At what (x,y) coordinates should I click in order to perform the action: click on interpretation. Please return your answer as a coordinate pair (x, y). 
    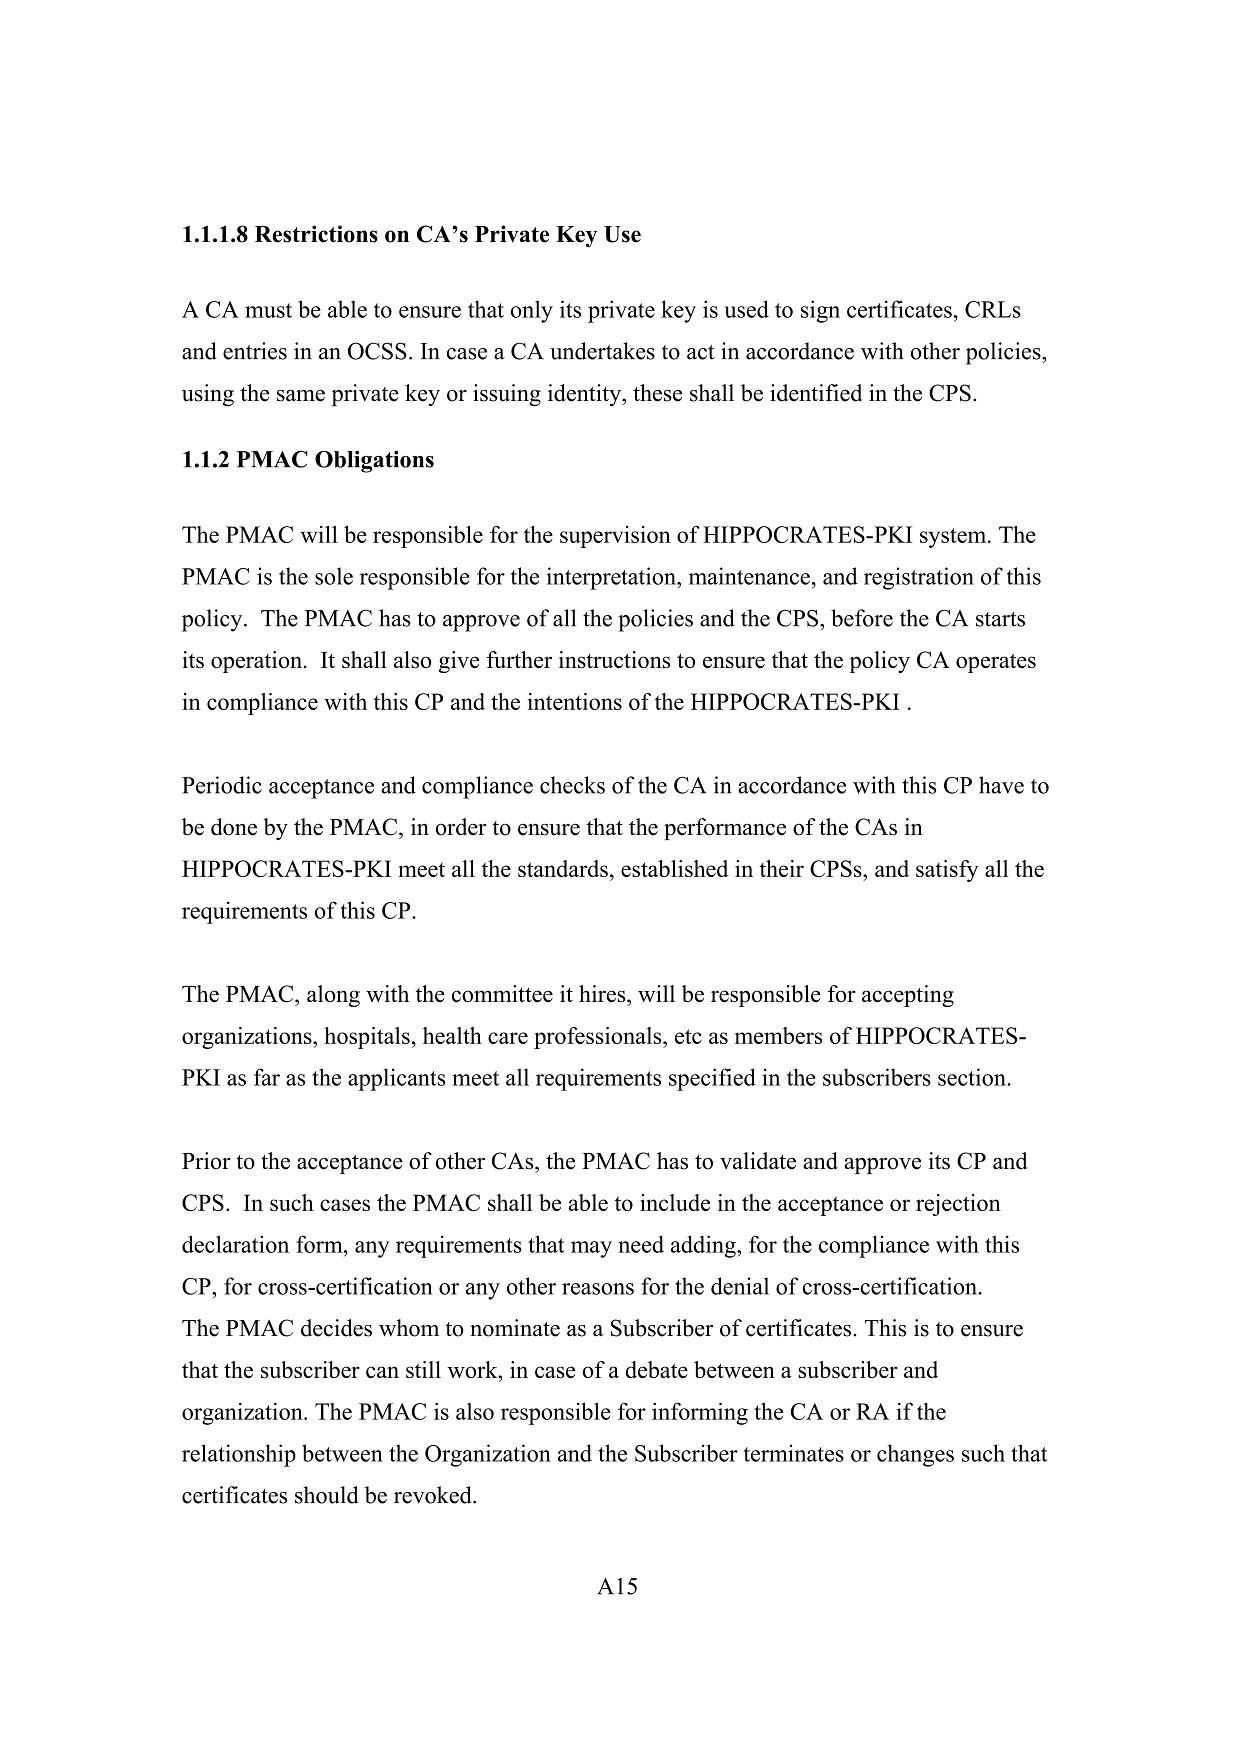
    Looking at the image, I should click on (612, 578).
